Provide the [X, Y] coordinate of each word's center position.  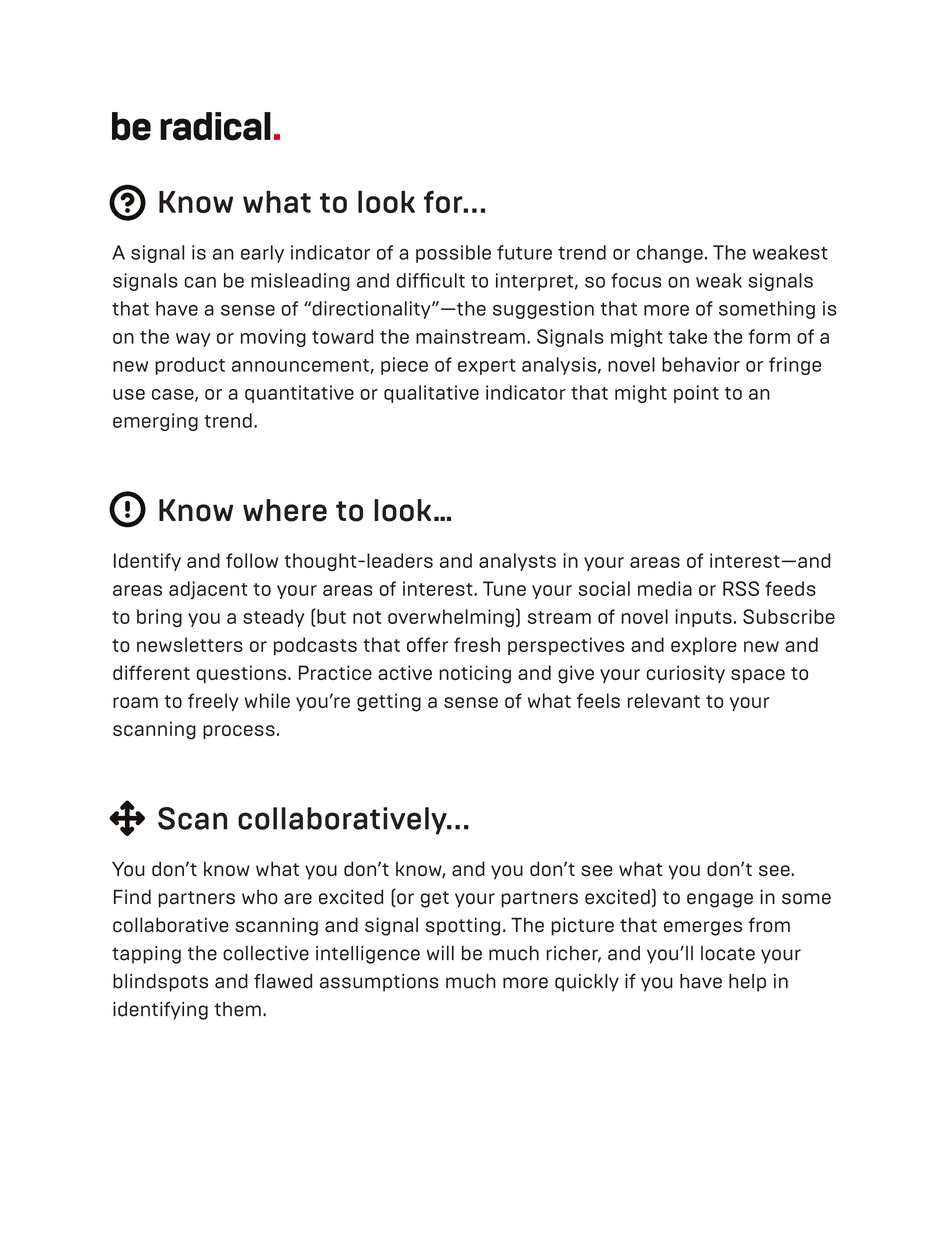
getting [389, 702]
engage [720, 900]
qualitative [431, 394]
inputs [703, 618]
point [696, 394]
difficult [431, 280]
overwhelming [451, 618]
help [747, 983]
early [262, 254]
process [239, 732]
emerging [155, 422]
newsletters [190, 644]
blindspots [160, 983]
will [440, 953]
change [670, 254]
